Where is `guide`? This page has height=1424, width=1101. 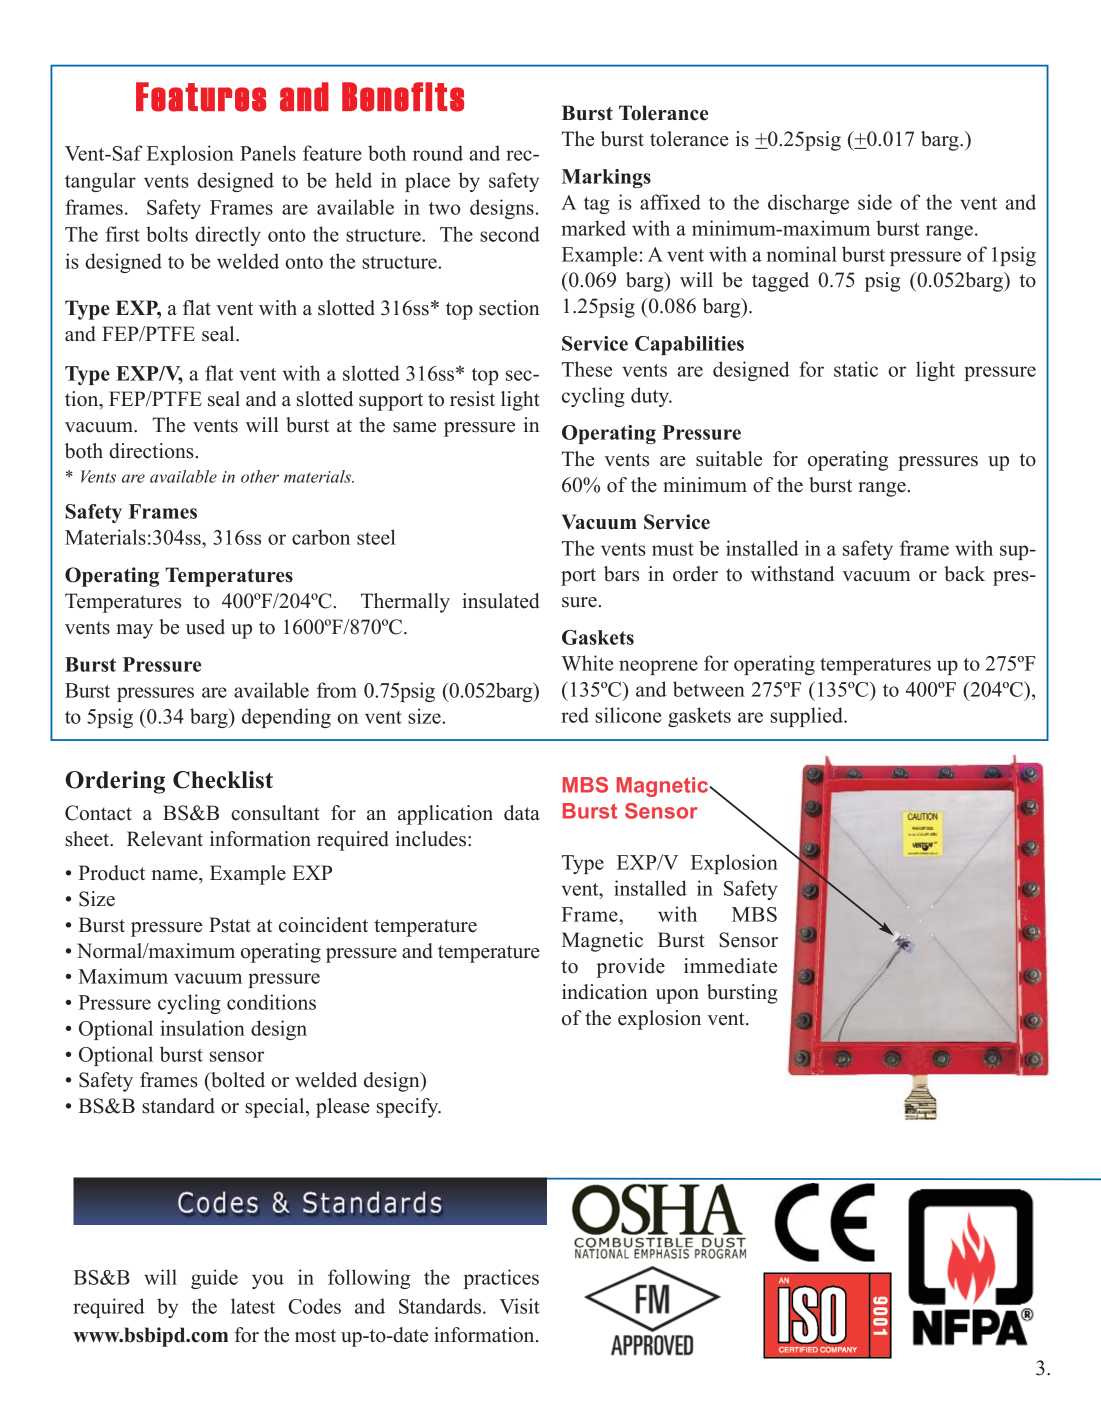 guide is located at coordinates (214, 1279).
